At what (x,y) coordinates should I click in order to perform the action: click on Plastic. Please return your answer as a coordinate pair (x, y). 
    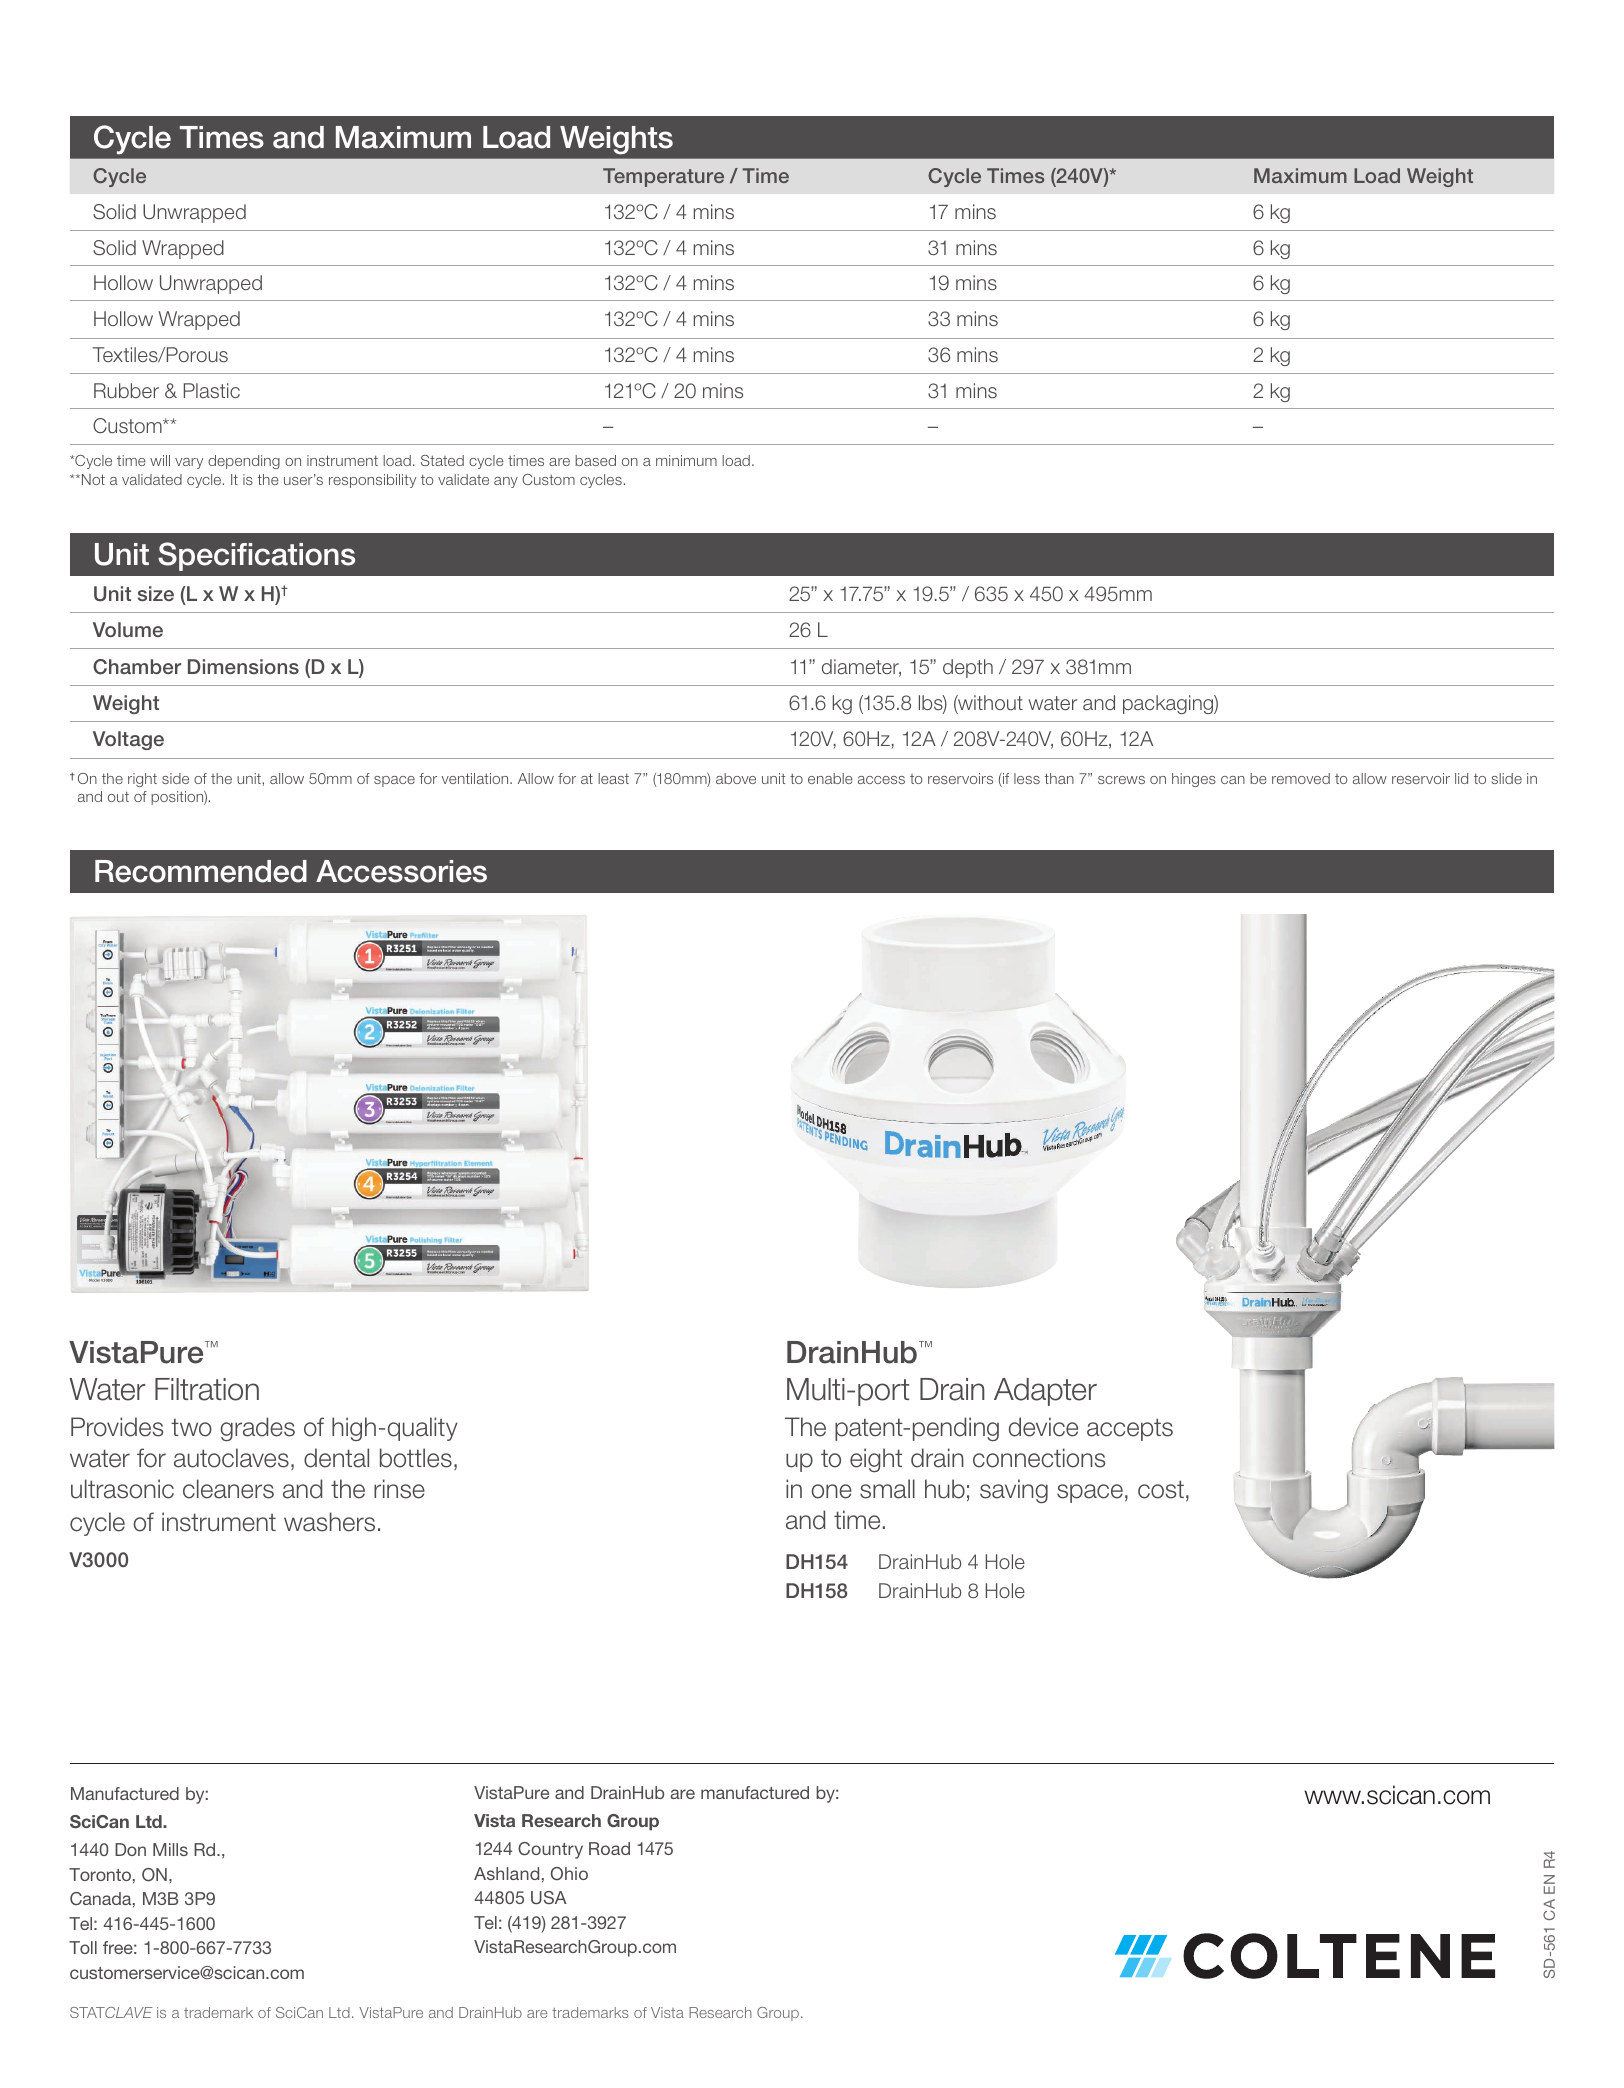
    Looking at the image, I should click on (212, 391).
